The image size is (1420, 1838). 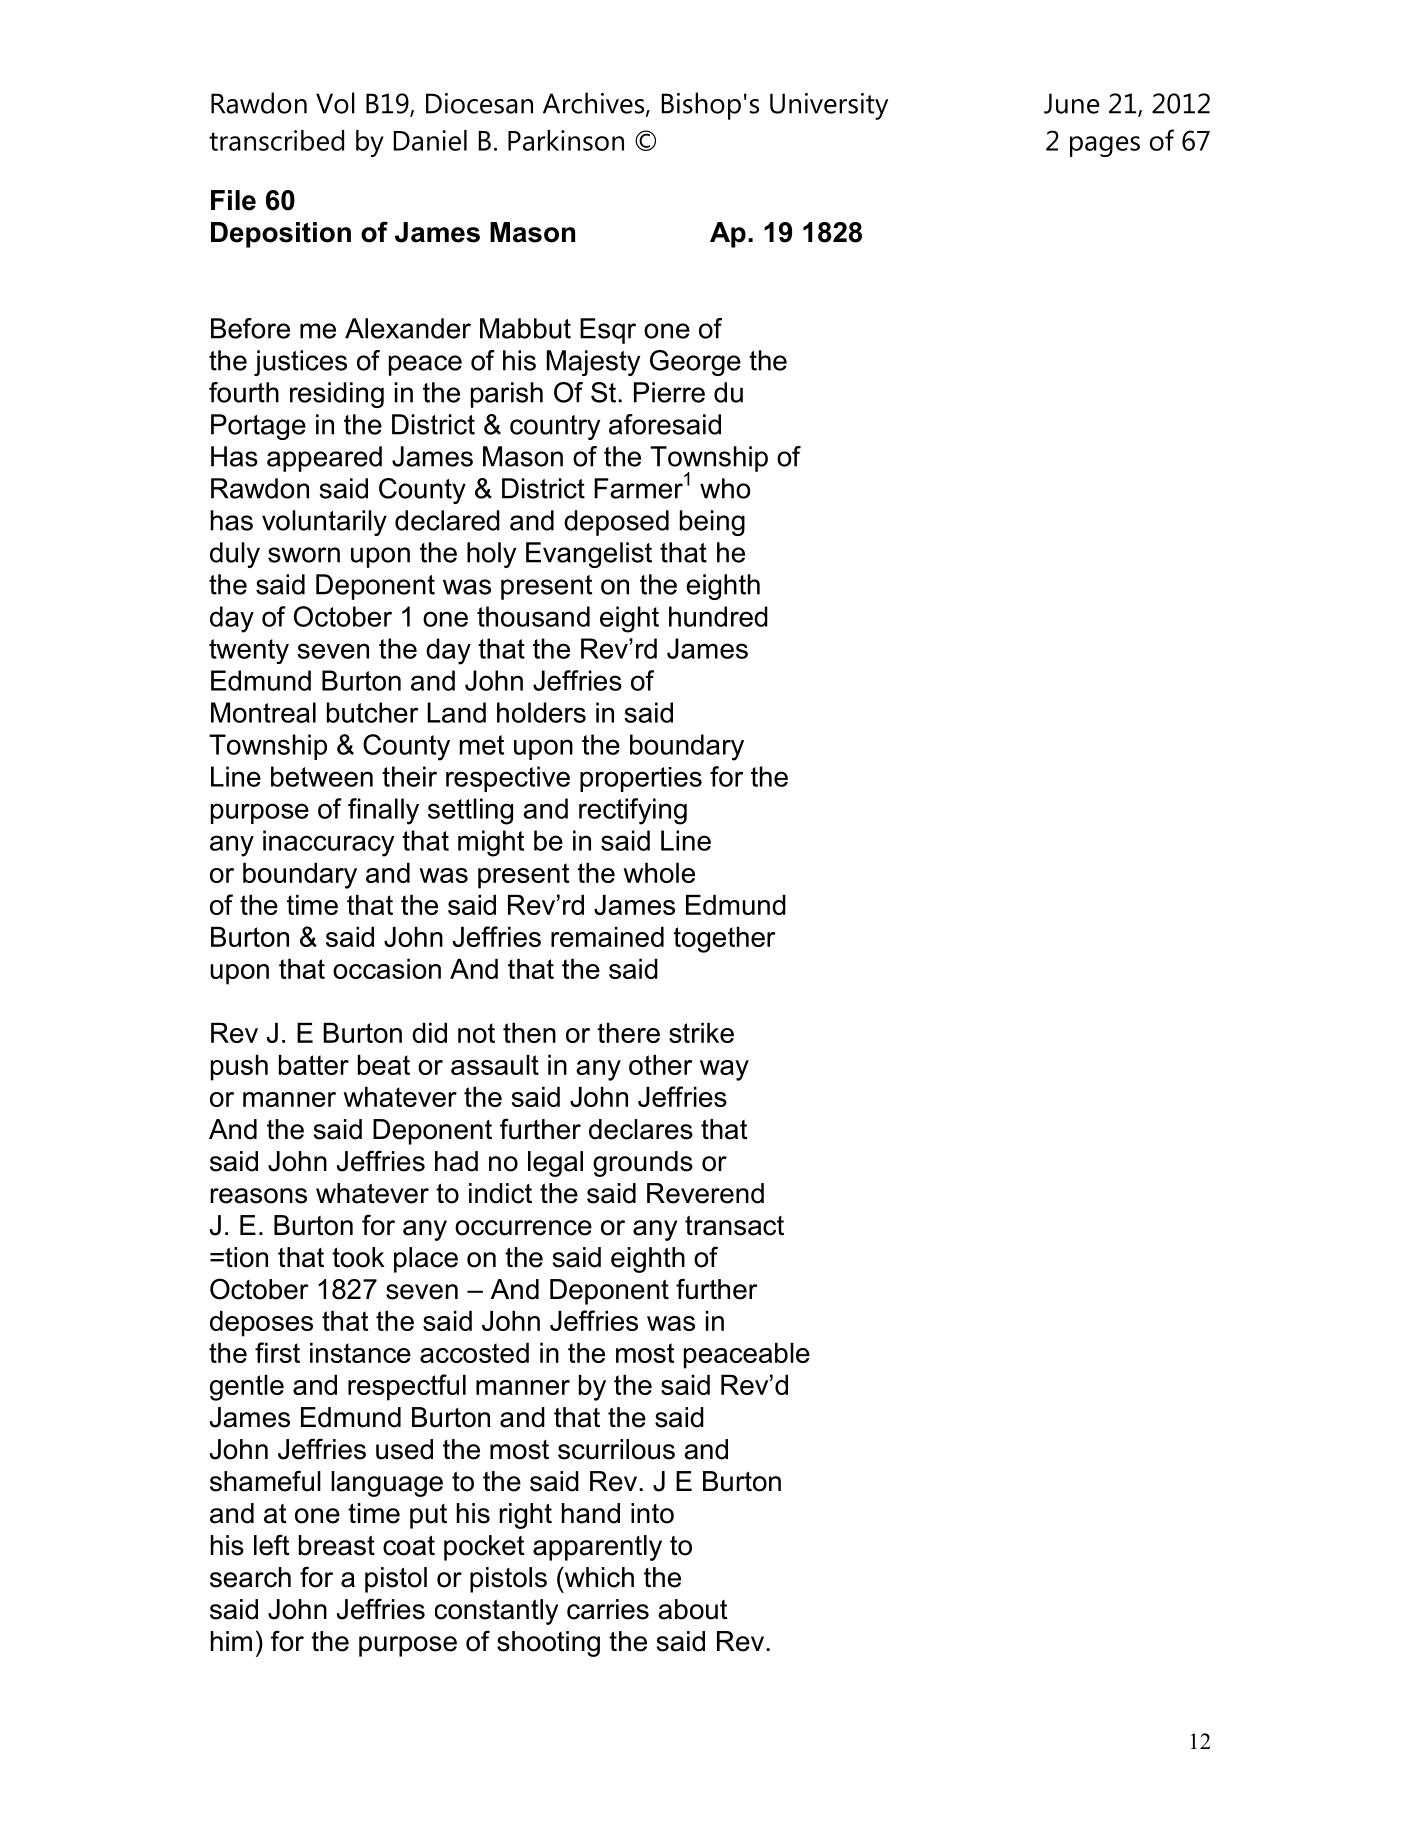 I want to click on breast, so click(x=337, y=1545).
